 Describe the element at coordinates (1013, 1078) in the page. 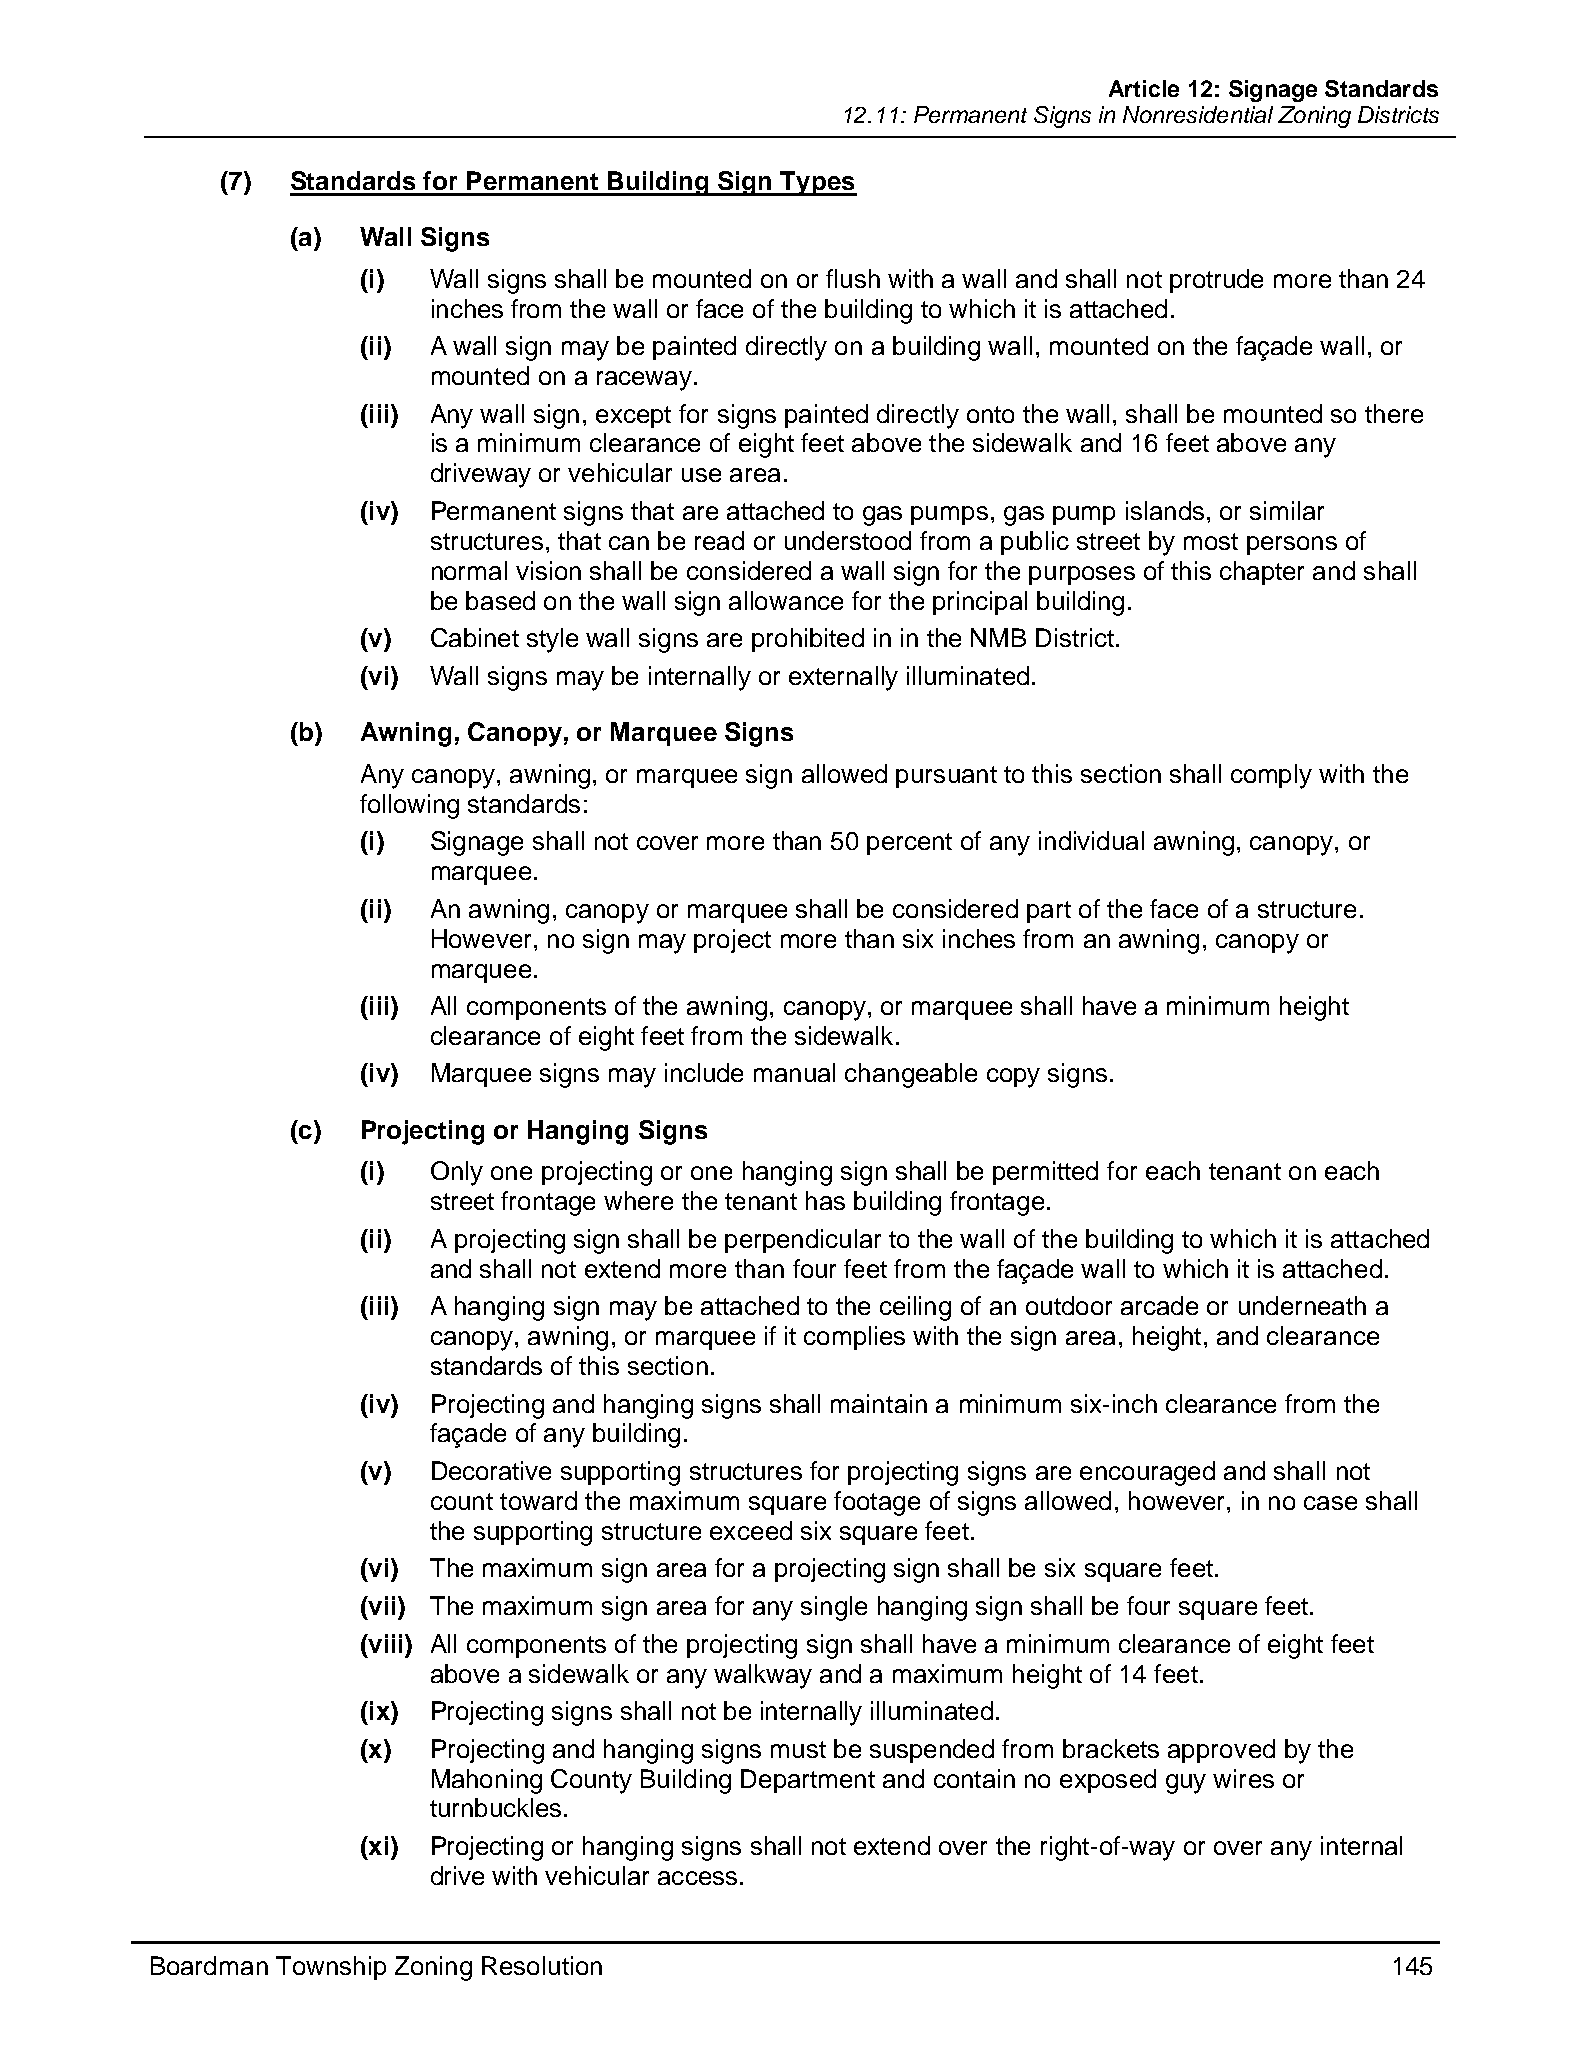

I see `copy` at that location.
